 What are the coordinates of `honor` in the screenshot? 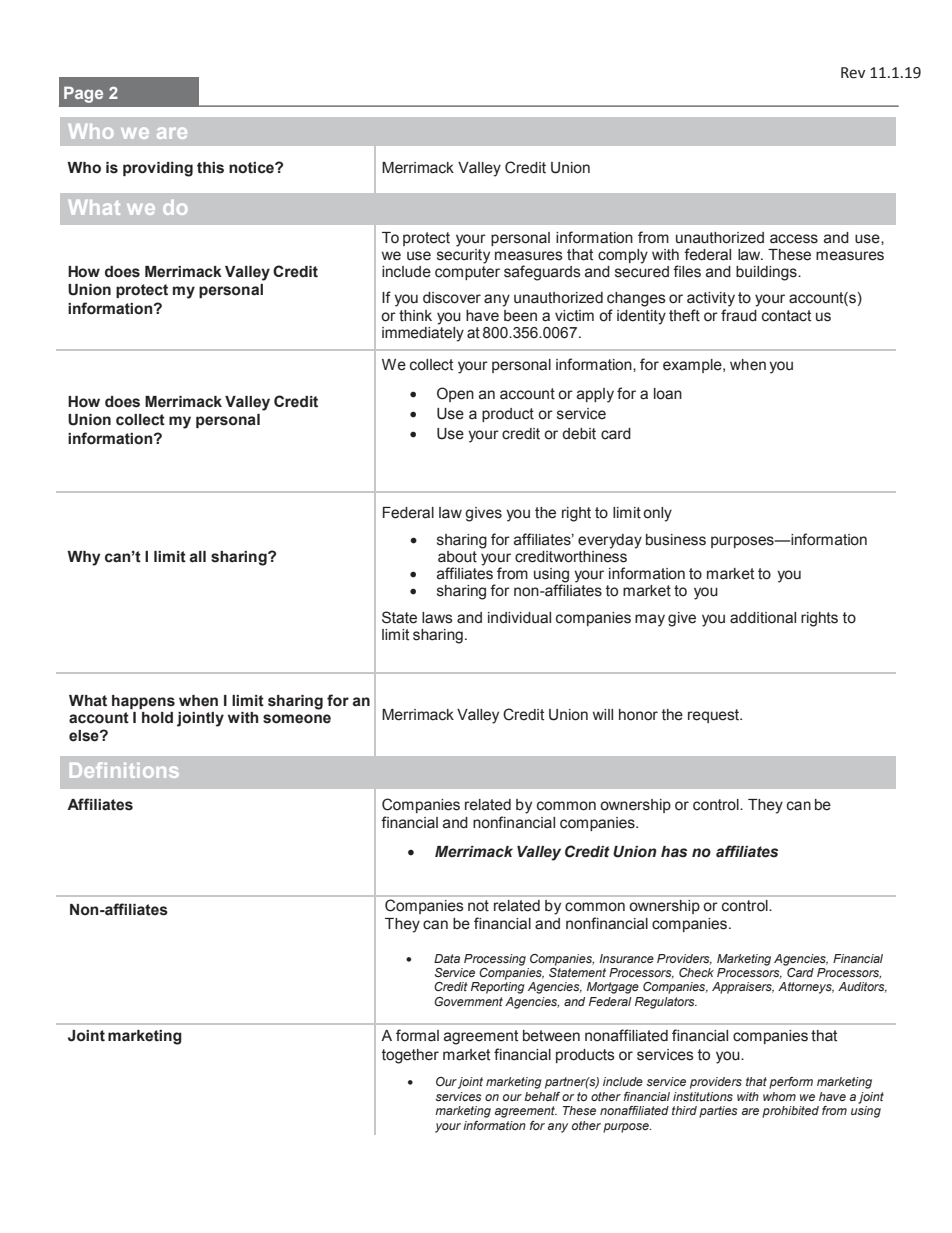 It's located at (638, 715).
